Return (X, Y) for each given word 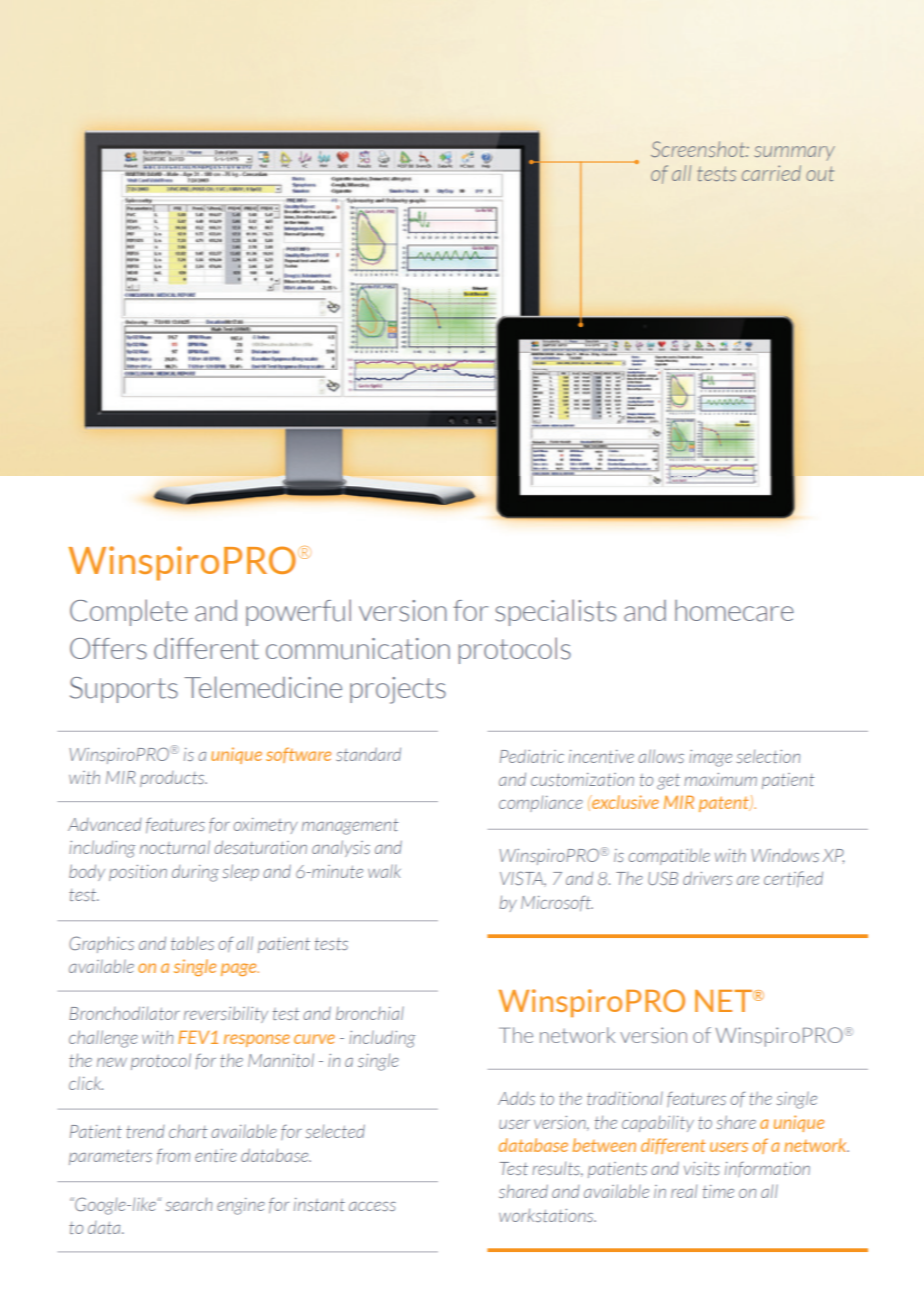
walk (384, 871)
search (189, 1204)
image (710, 758)
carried (771, 173)
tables (192, 943)
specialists (555, 612)
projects (398, 690)
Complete (129, 612)
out (820, 173)
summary (794, 153)
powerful (298, 612)
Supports (124, 690)
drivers (707, 878)
